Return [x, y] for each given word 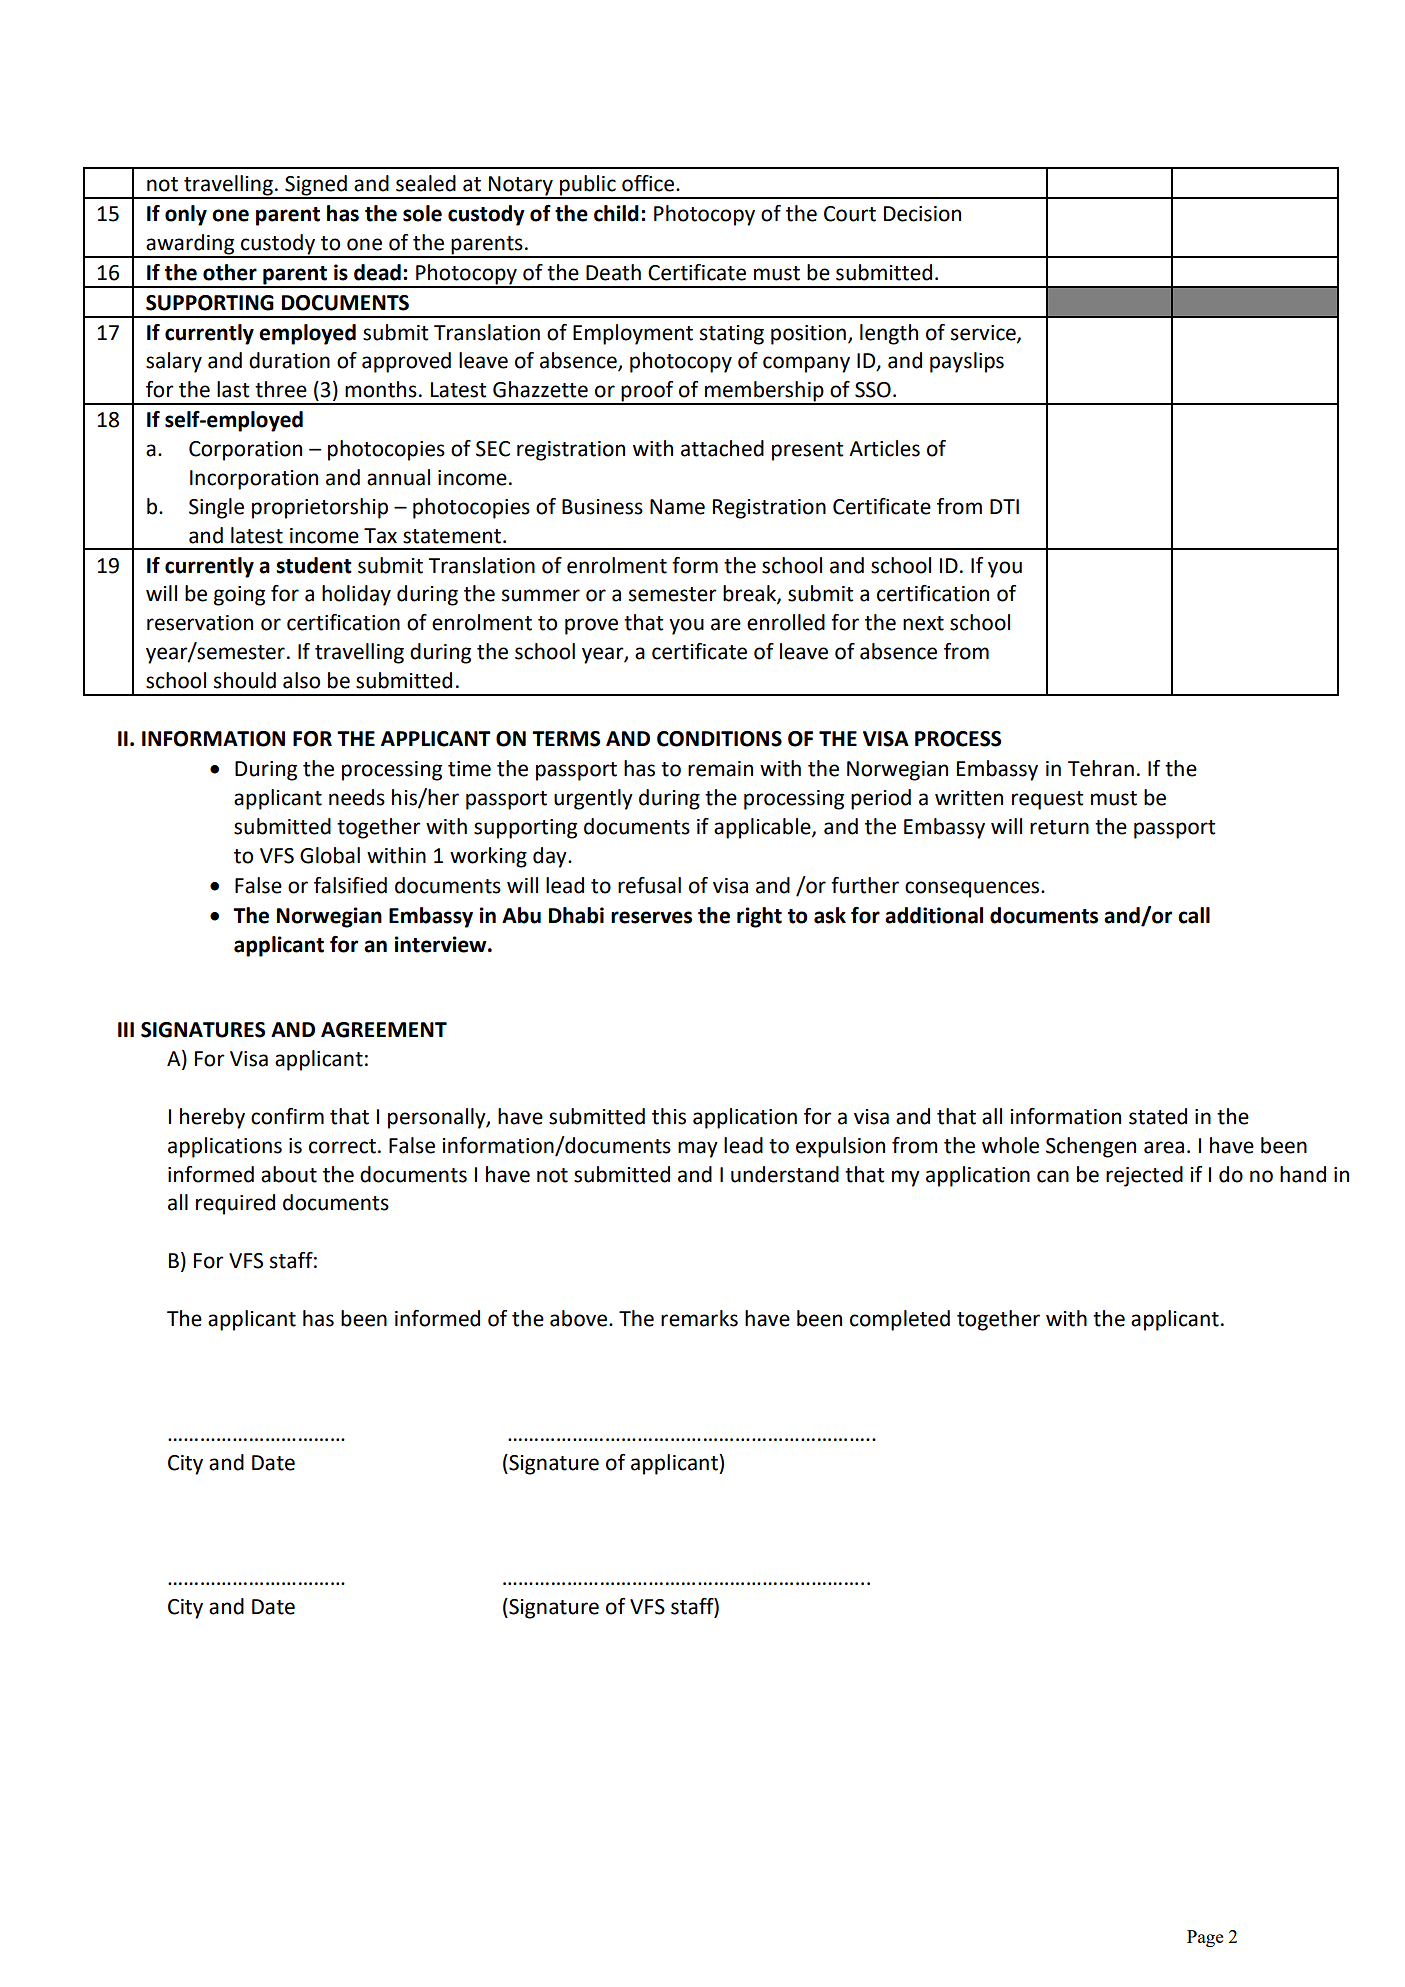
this [669, 1116]
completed [900, 1320]
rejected [1144, 1176]
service [984, 334]
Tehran [1101, 768]
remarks [699, 1318]
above [580, 1318]
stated [1158, 1116]
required [235, 1204]
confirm [287, 1116]
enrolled [786, 622]
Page [1205, 1938]
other [230, 272]
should [245, 680]
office [649, 183]
